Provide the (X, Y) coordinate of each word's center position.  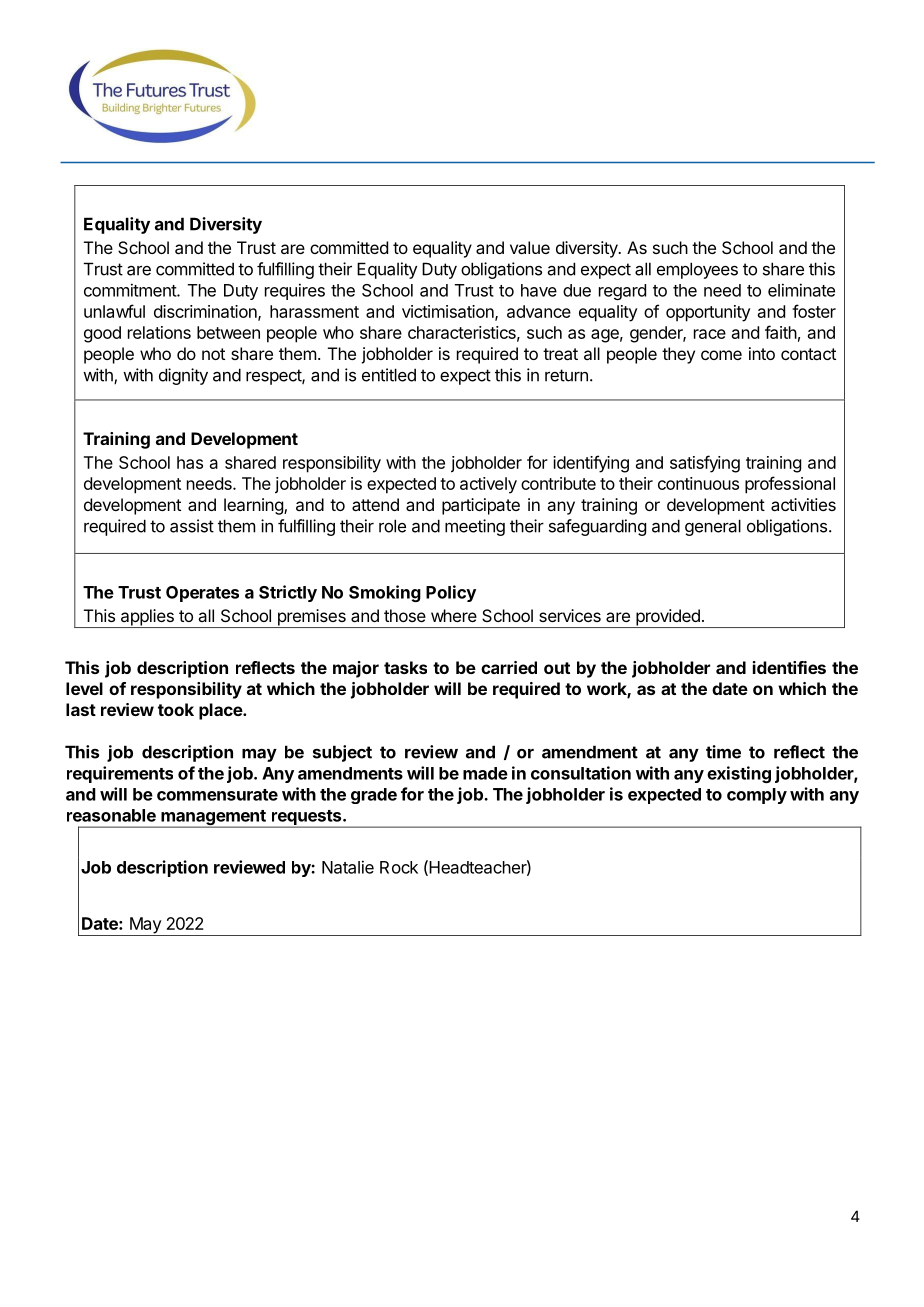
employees (697, 270)
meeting (475, 527)
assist (192, 526)
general (713, 527)
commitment (131, 290)
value (530, 247)
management (213, 819)
